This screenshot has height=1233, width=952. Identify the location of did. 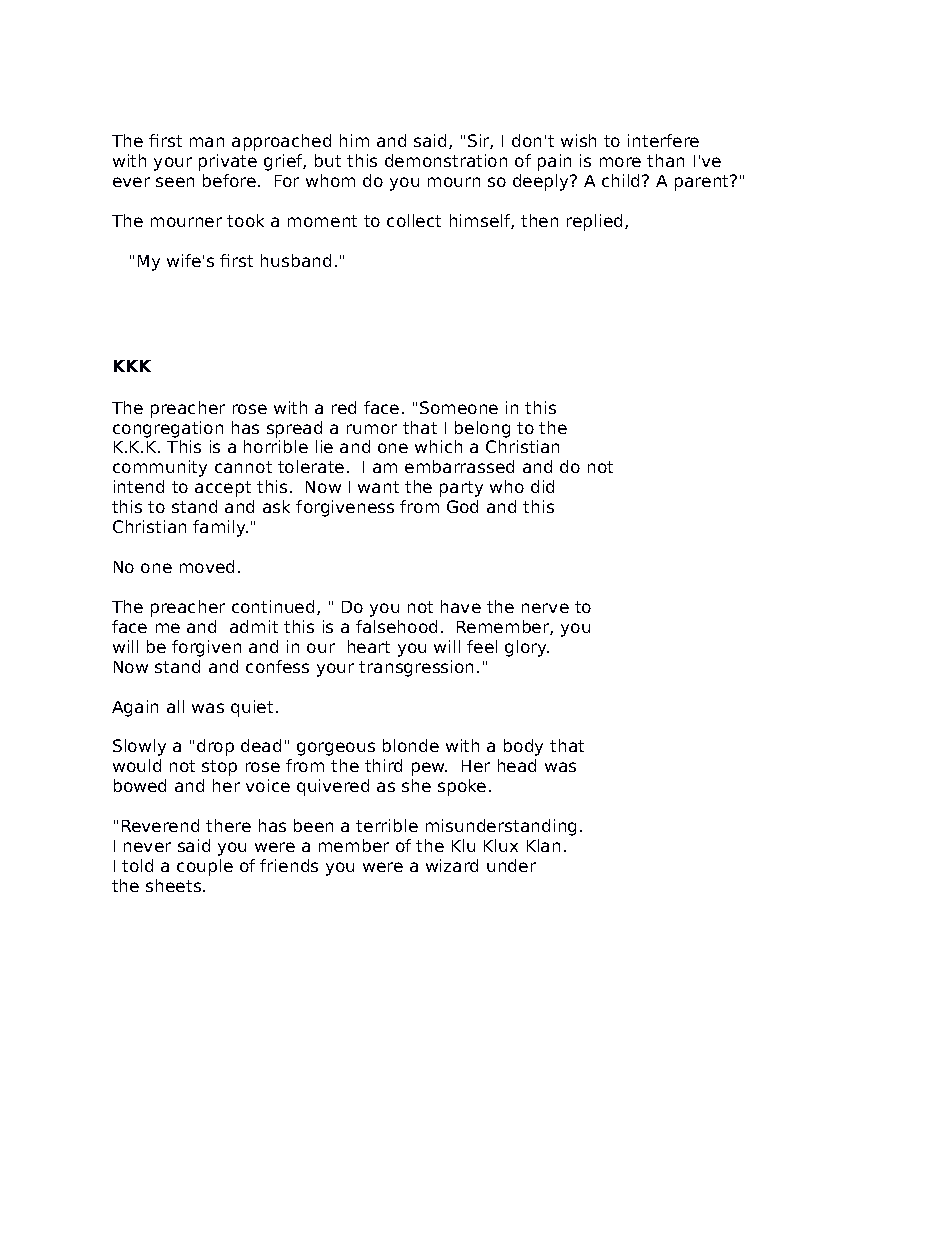
(542, 486).
